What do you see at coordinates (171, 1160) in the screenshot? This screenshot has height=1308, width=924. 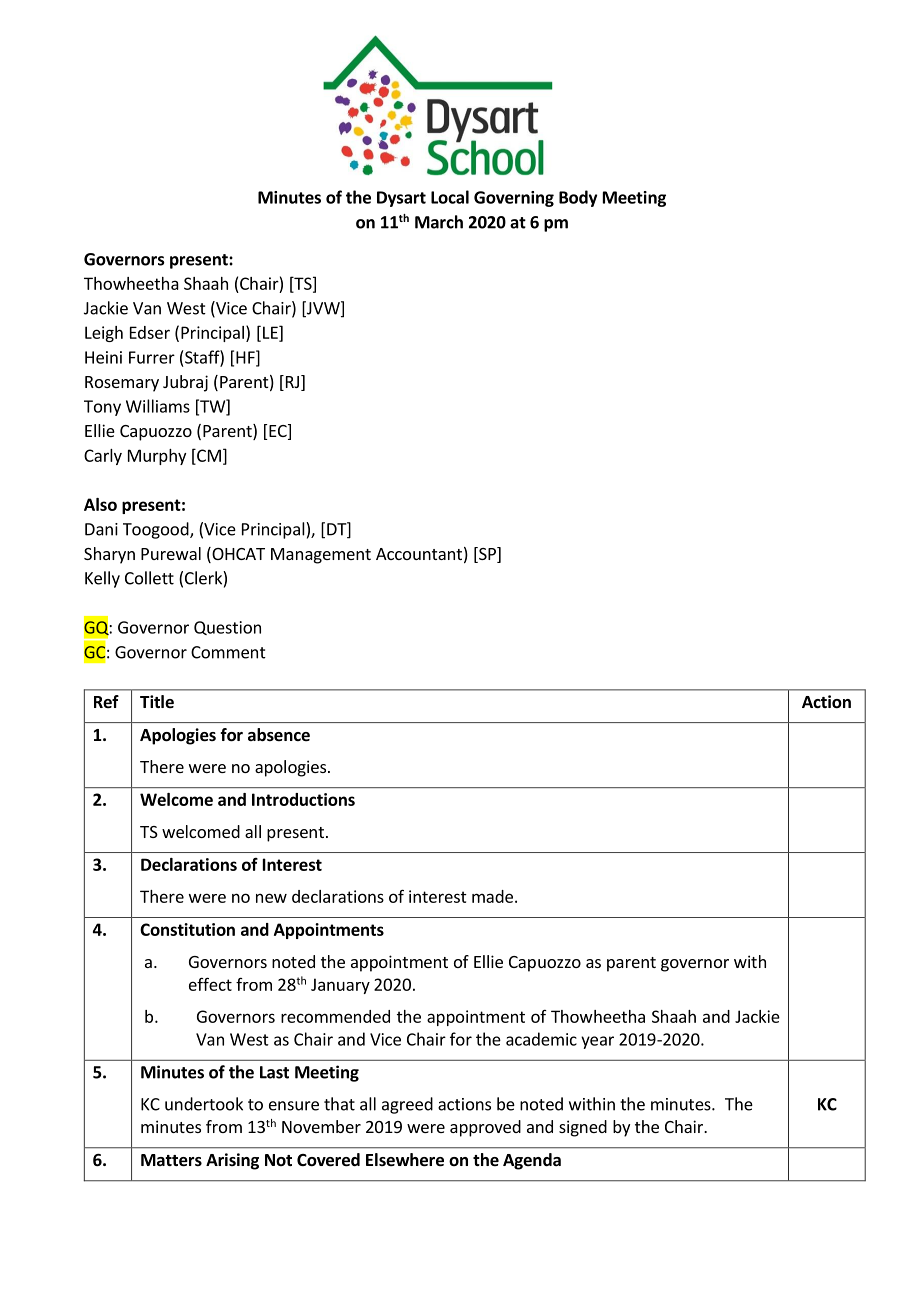 I see `Matters` at bounding box center [171, 1160].
